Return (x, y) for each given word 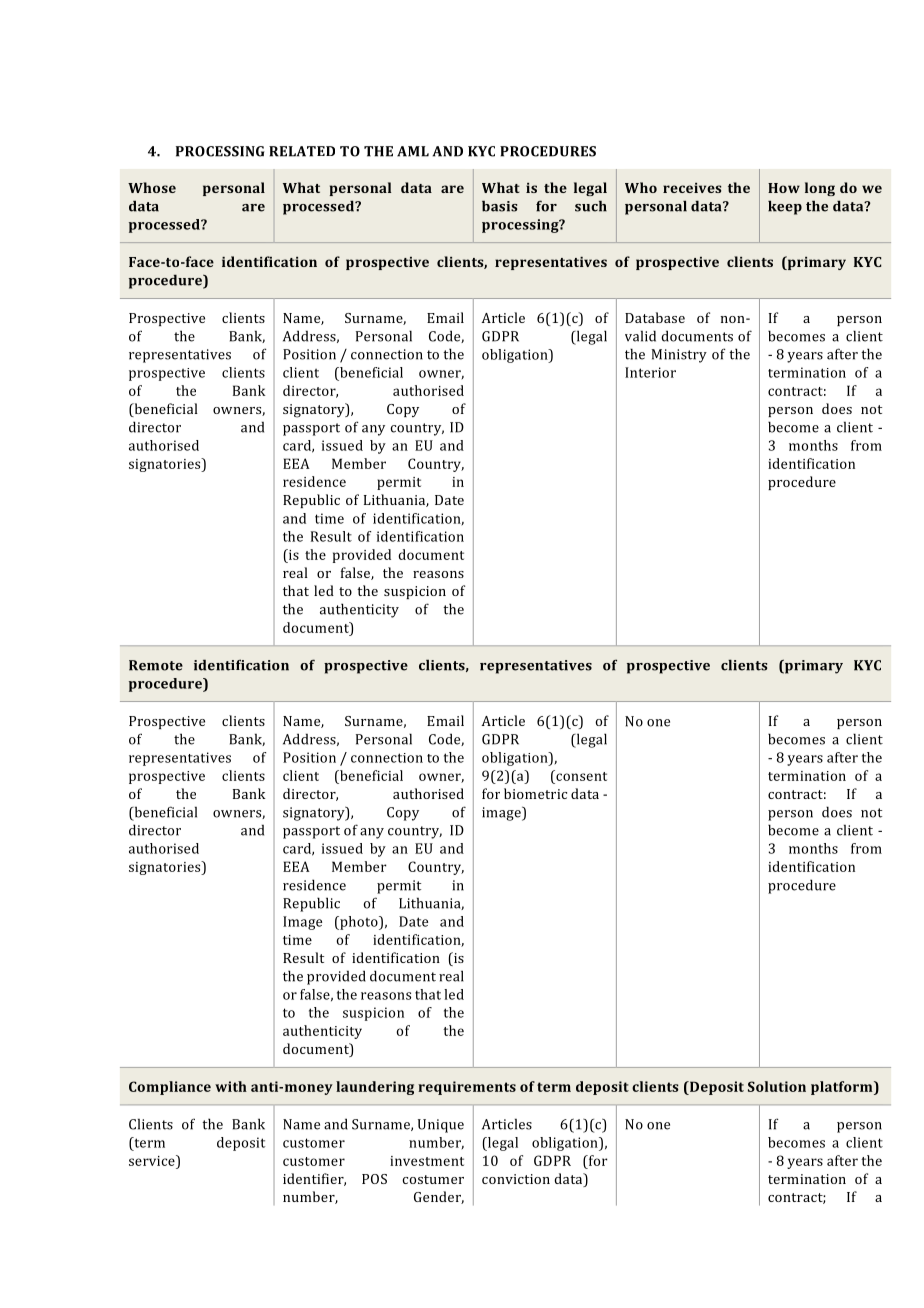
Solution (777, 1086)
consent (580, 775)
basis (499, 206)
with (231, 1086)
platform (843, 1088)
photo (359, 923)
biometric (535, 793)
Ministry (679, 356)
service (153, 1160)
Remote (156, 665)
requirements (467, 1088)
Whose (152, 187)
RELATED (302, 151)
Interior (650, 372)
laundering (375, 1088)
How (784, 188)
